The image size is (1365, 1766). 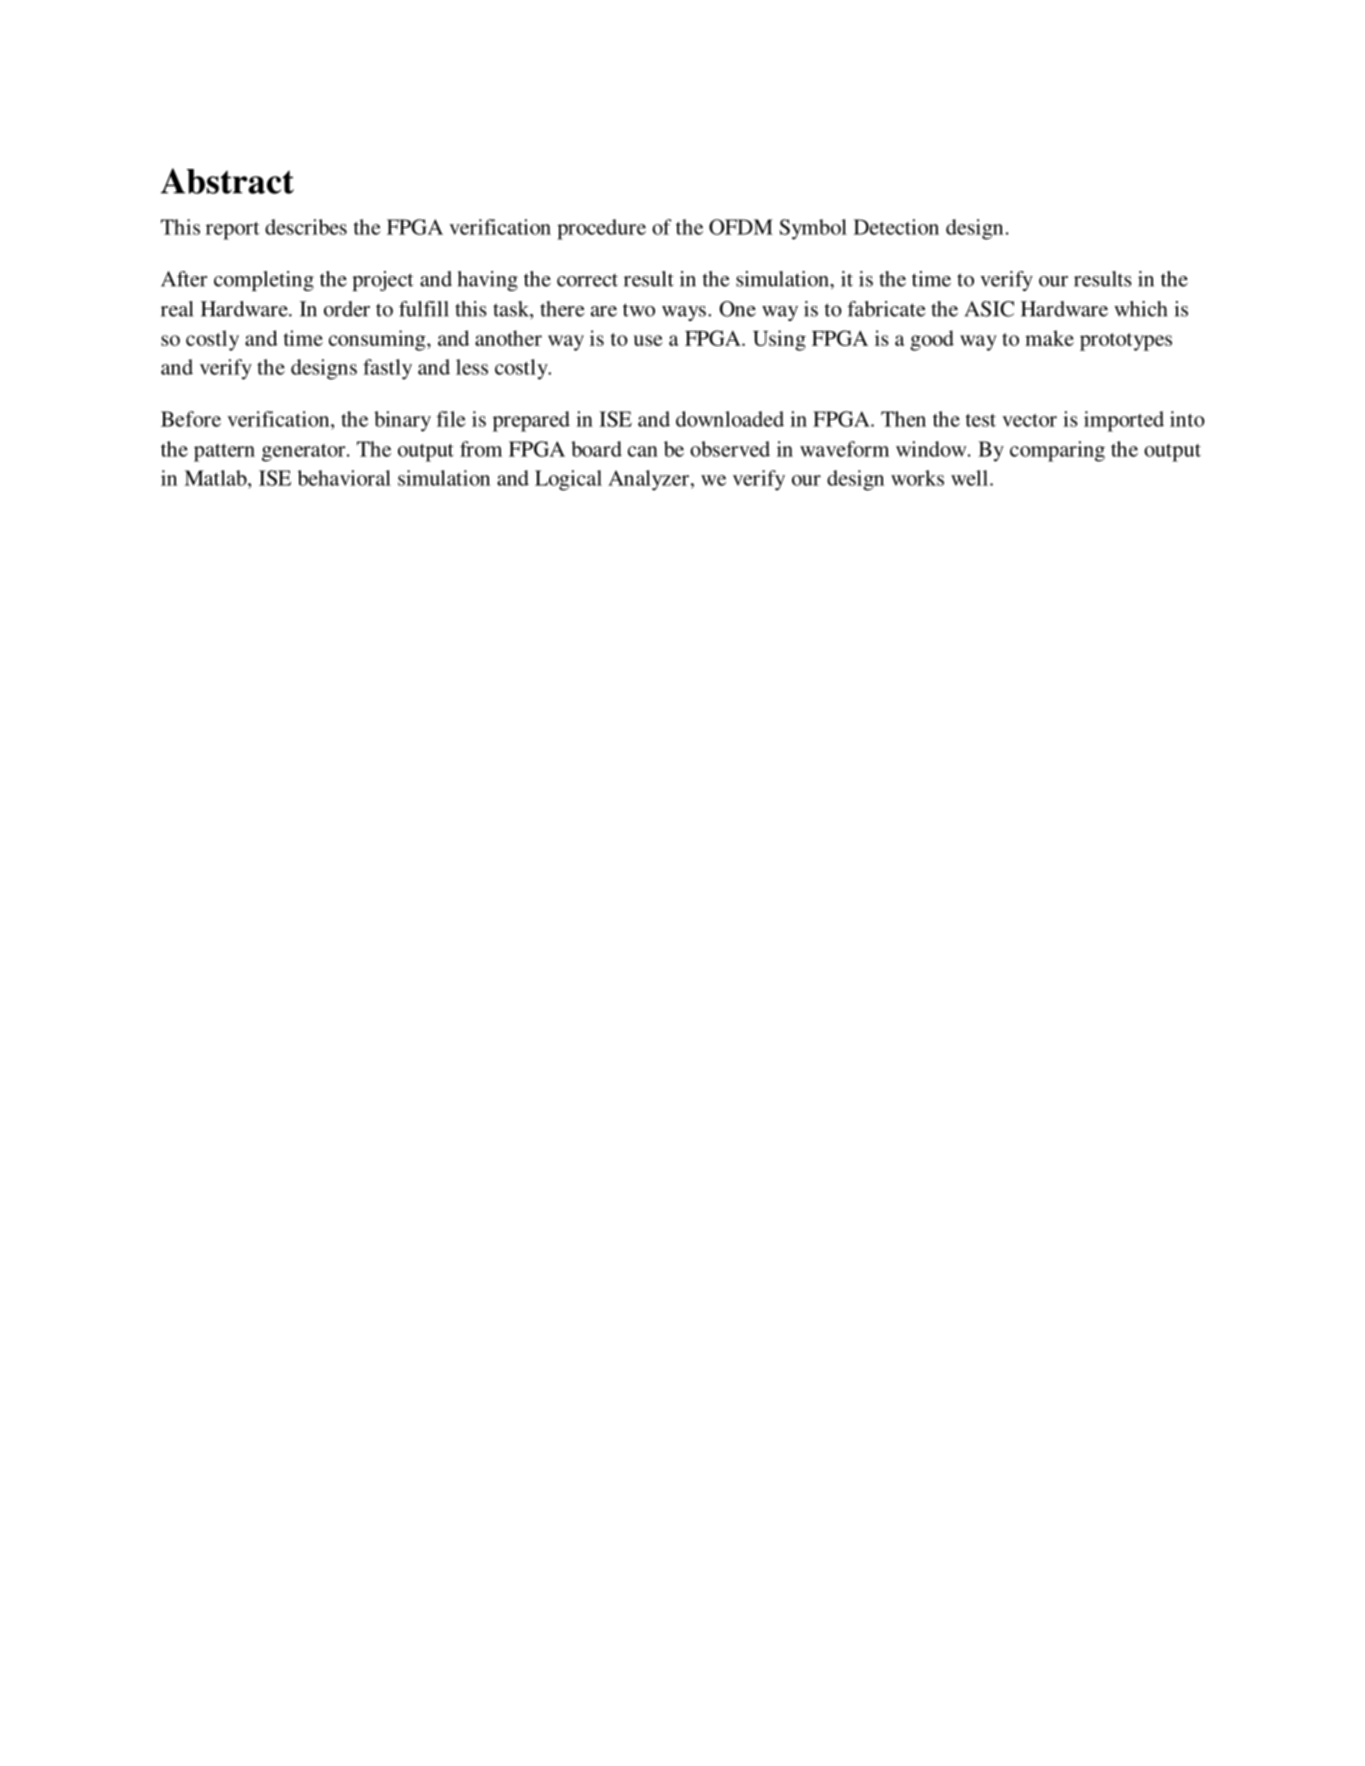 I want to click on Detection, so click(x=896, y=227).
